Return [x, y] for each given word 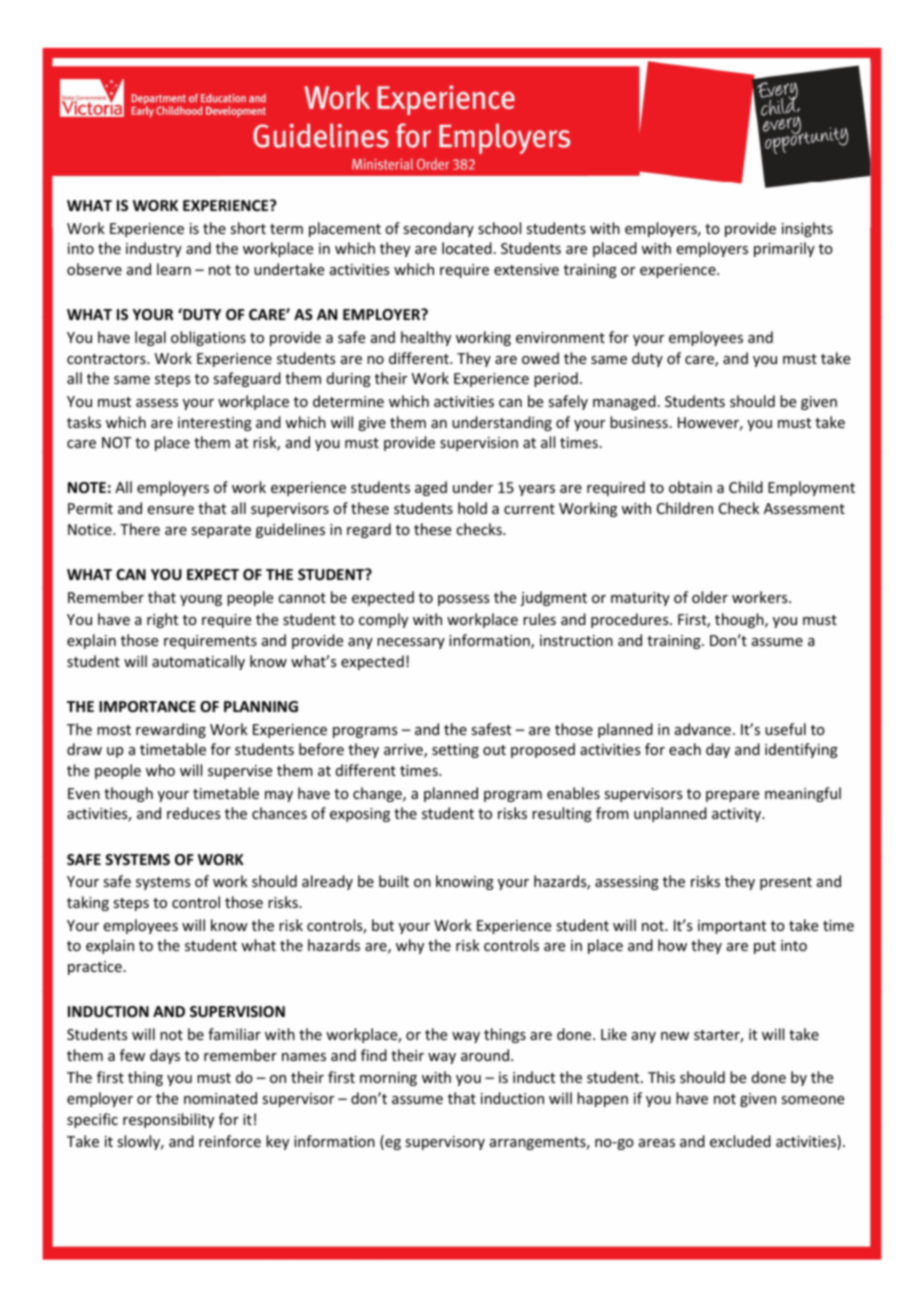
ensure [171, 510]
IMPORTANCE [147, 706]
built [394, 881]
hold [472, 508]
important [732, 927]
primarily [784, 249]
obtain [690, 487]
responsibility [168, 1120]
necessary [411, 643]
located [467, 248]
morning [388, 1079]
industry [154, 249]
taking [88, 903]
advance [703, 729]
